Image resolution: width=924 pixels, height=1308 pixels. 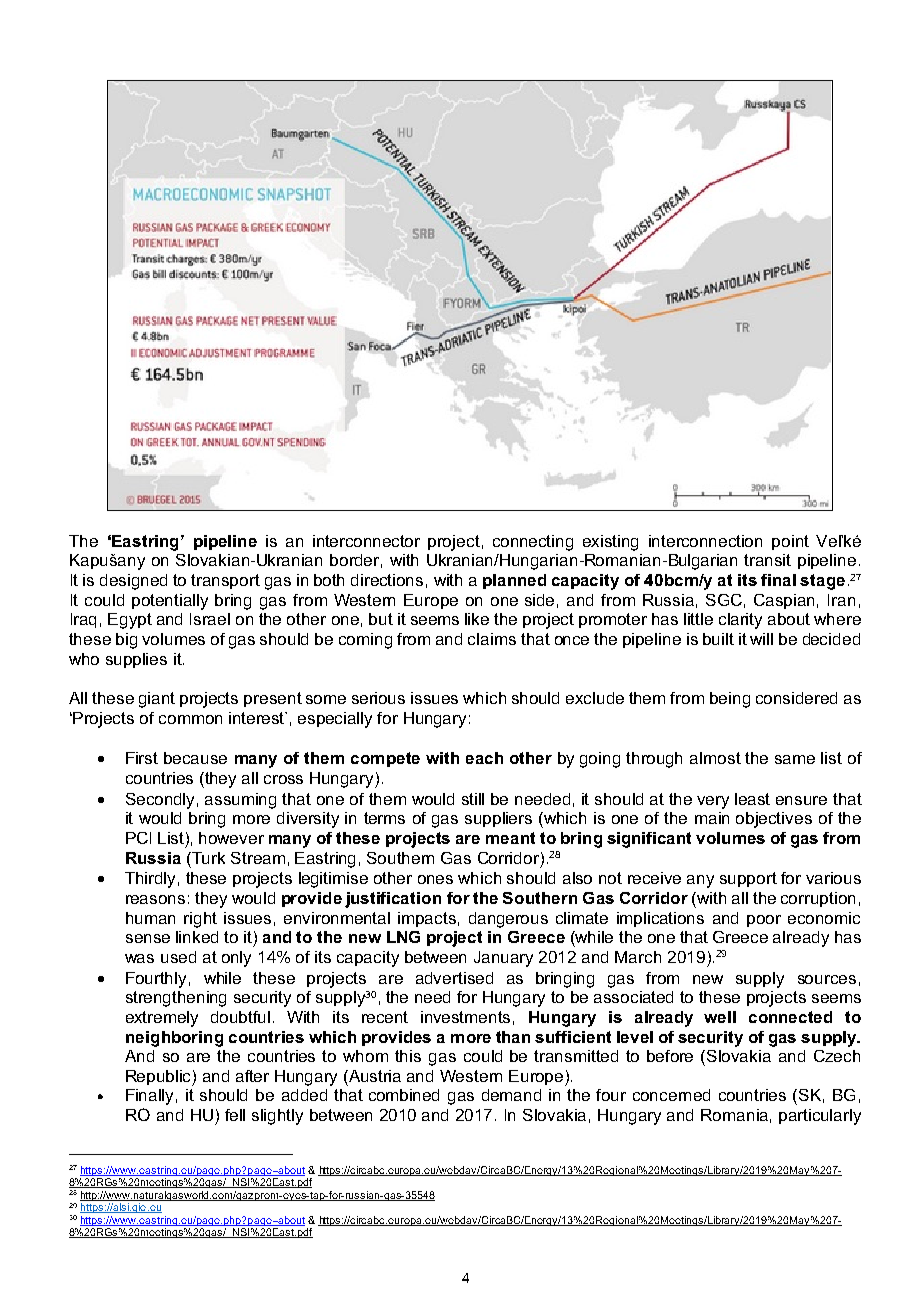 I want to click on suppliers, so click(x=498, y=819).
